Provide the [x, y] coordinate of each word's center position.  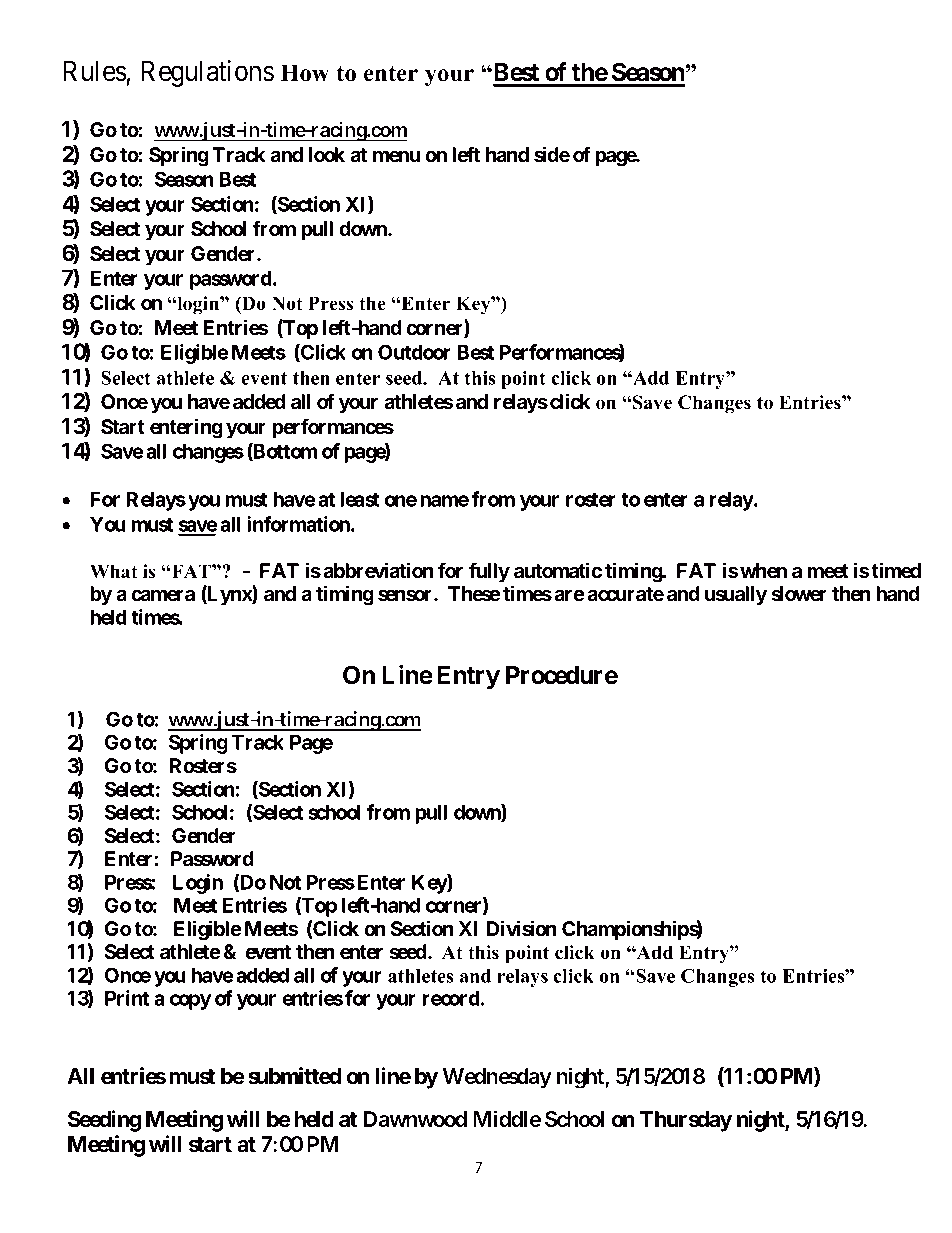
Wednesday [497, 1078]
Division [522, 928]
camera [163, 596]
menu [397, 157]
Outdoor [414, 352]
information [299, 524]
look [327, 155]
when [763, 571]
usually [736, 595]
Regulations [207, 73]
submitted [294, 1076]
